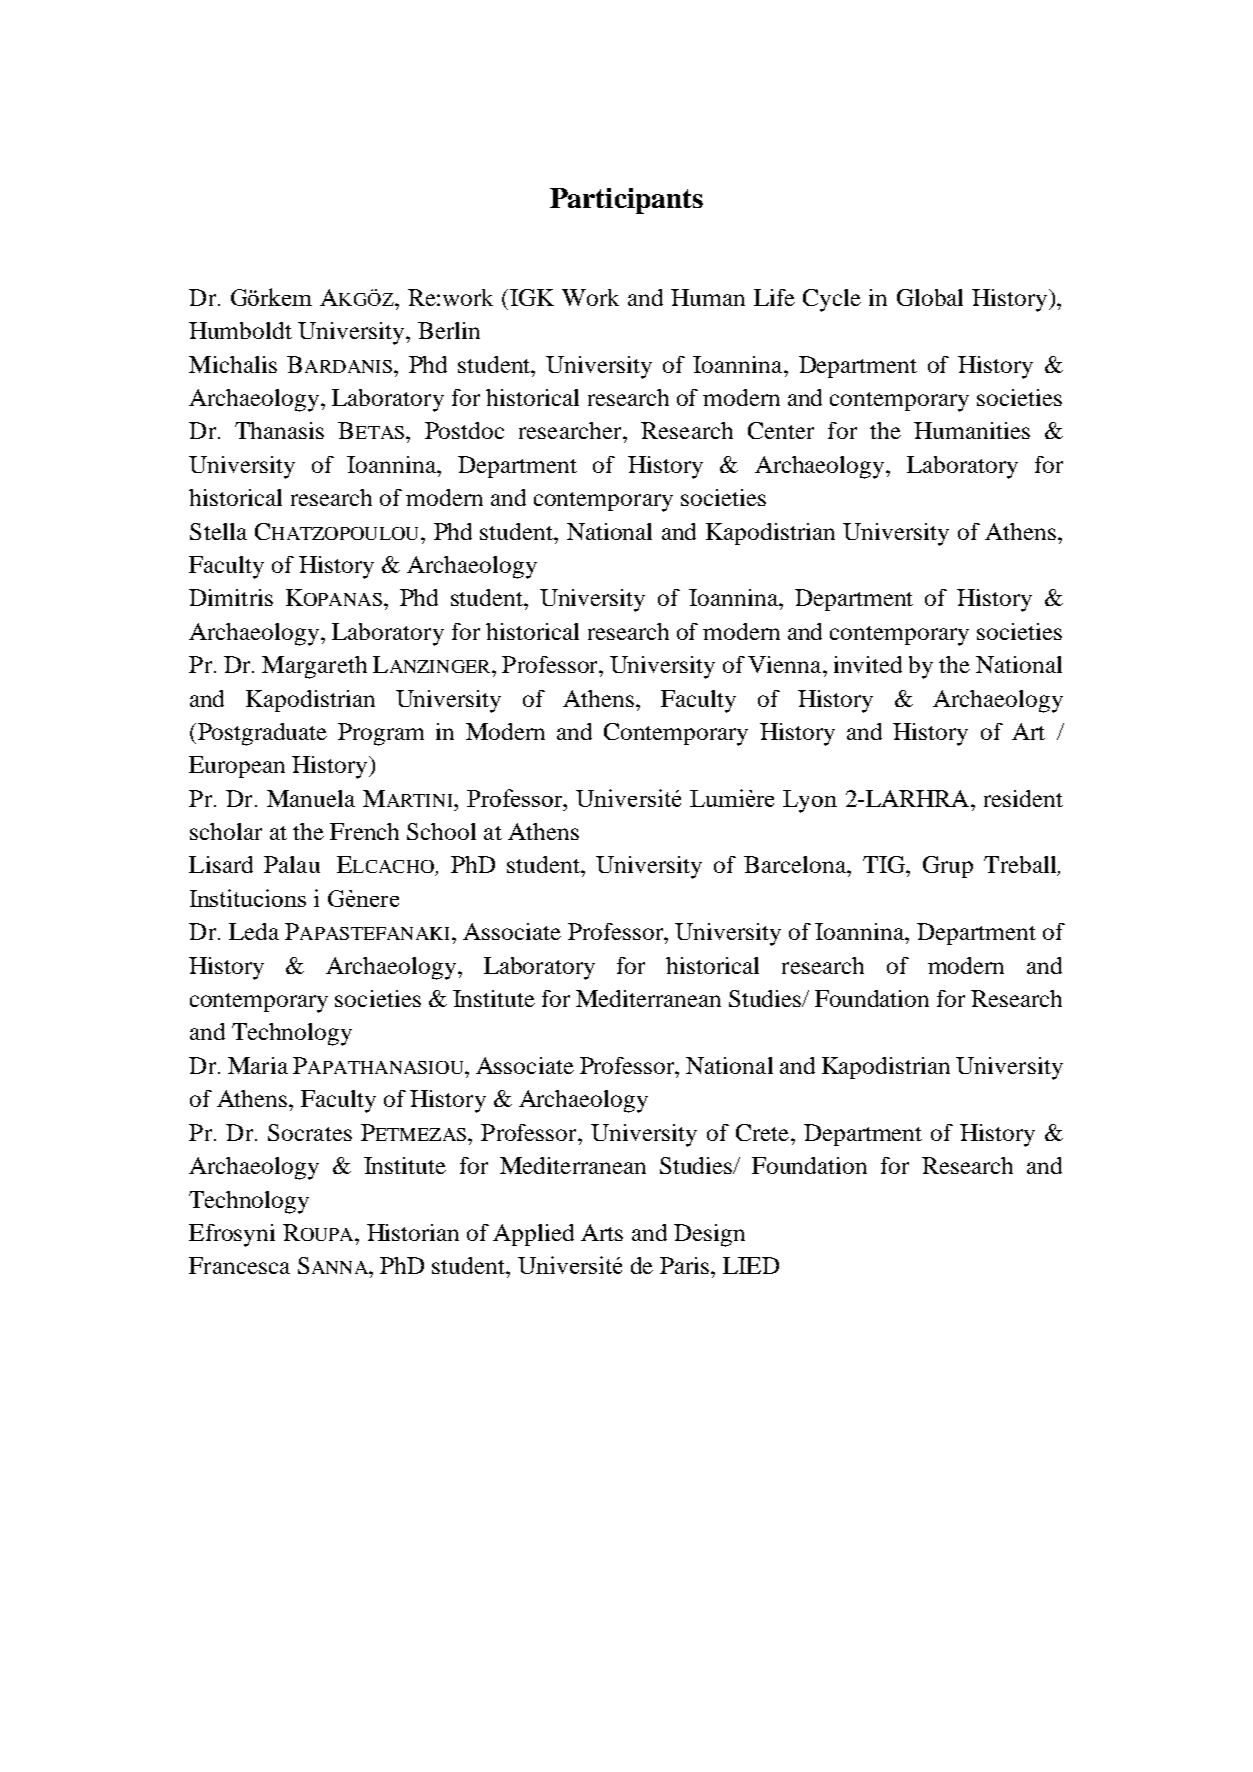 The image size is (1253, 1772). Describe the element at coordinates (262, 734) in the screenshot. I see `Postgraduate` at that location.
